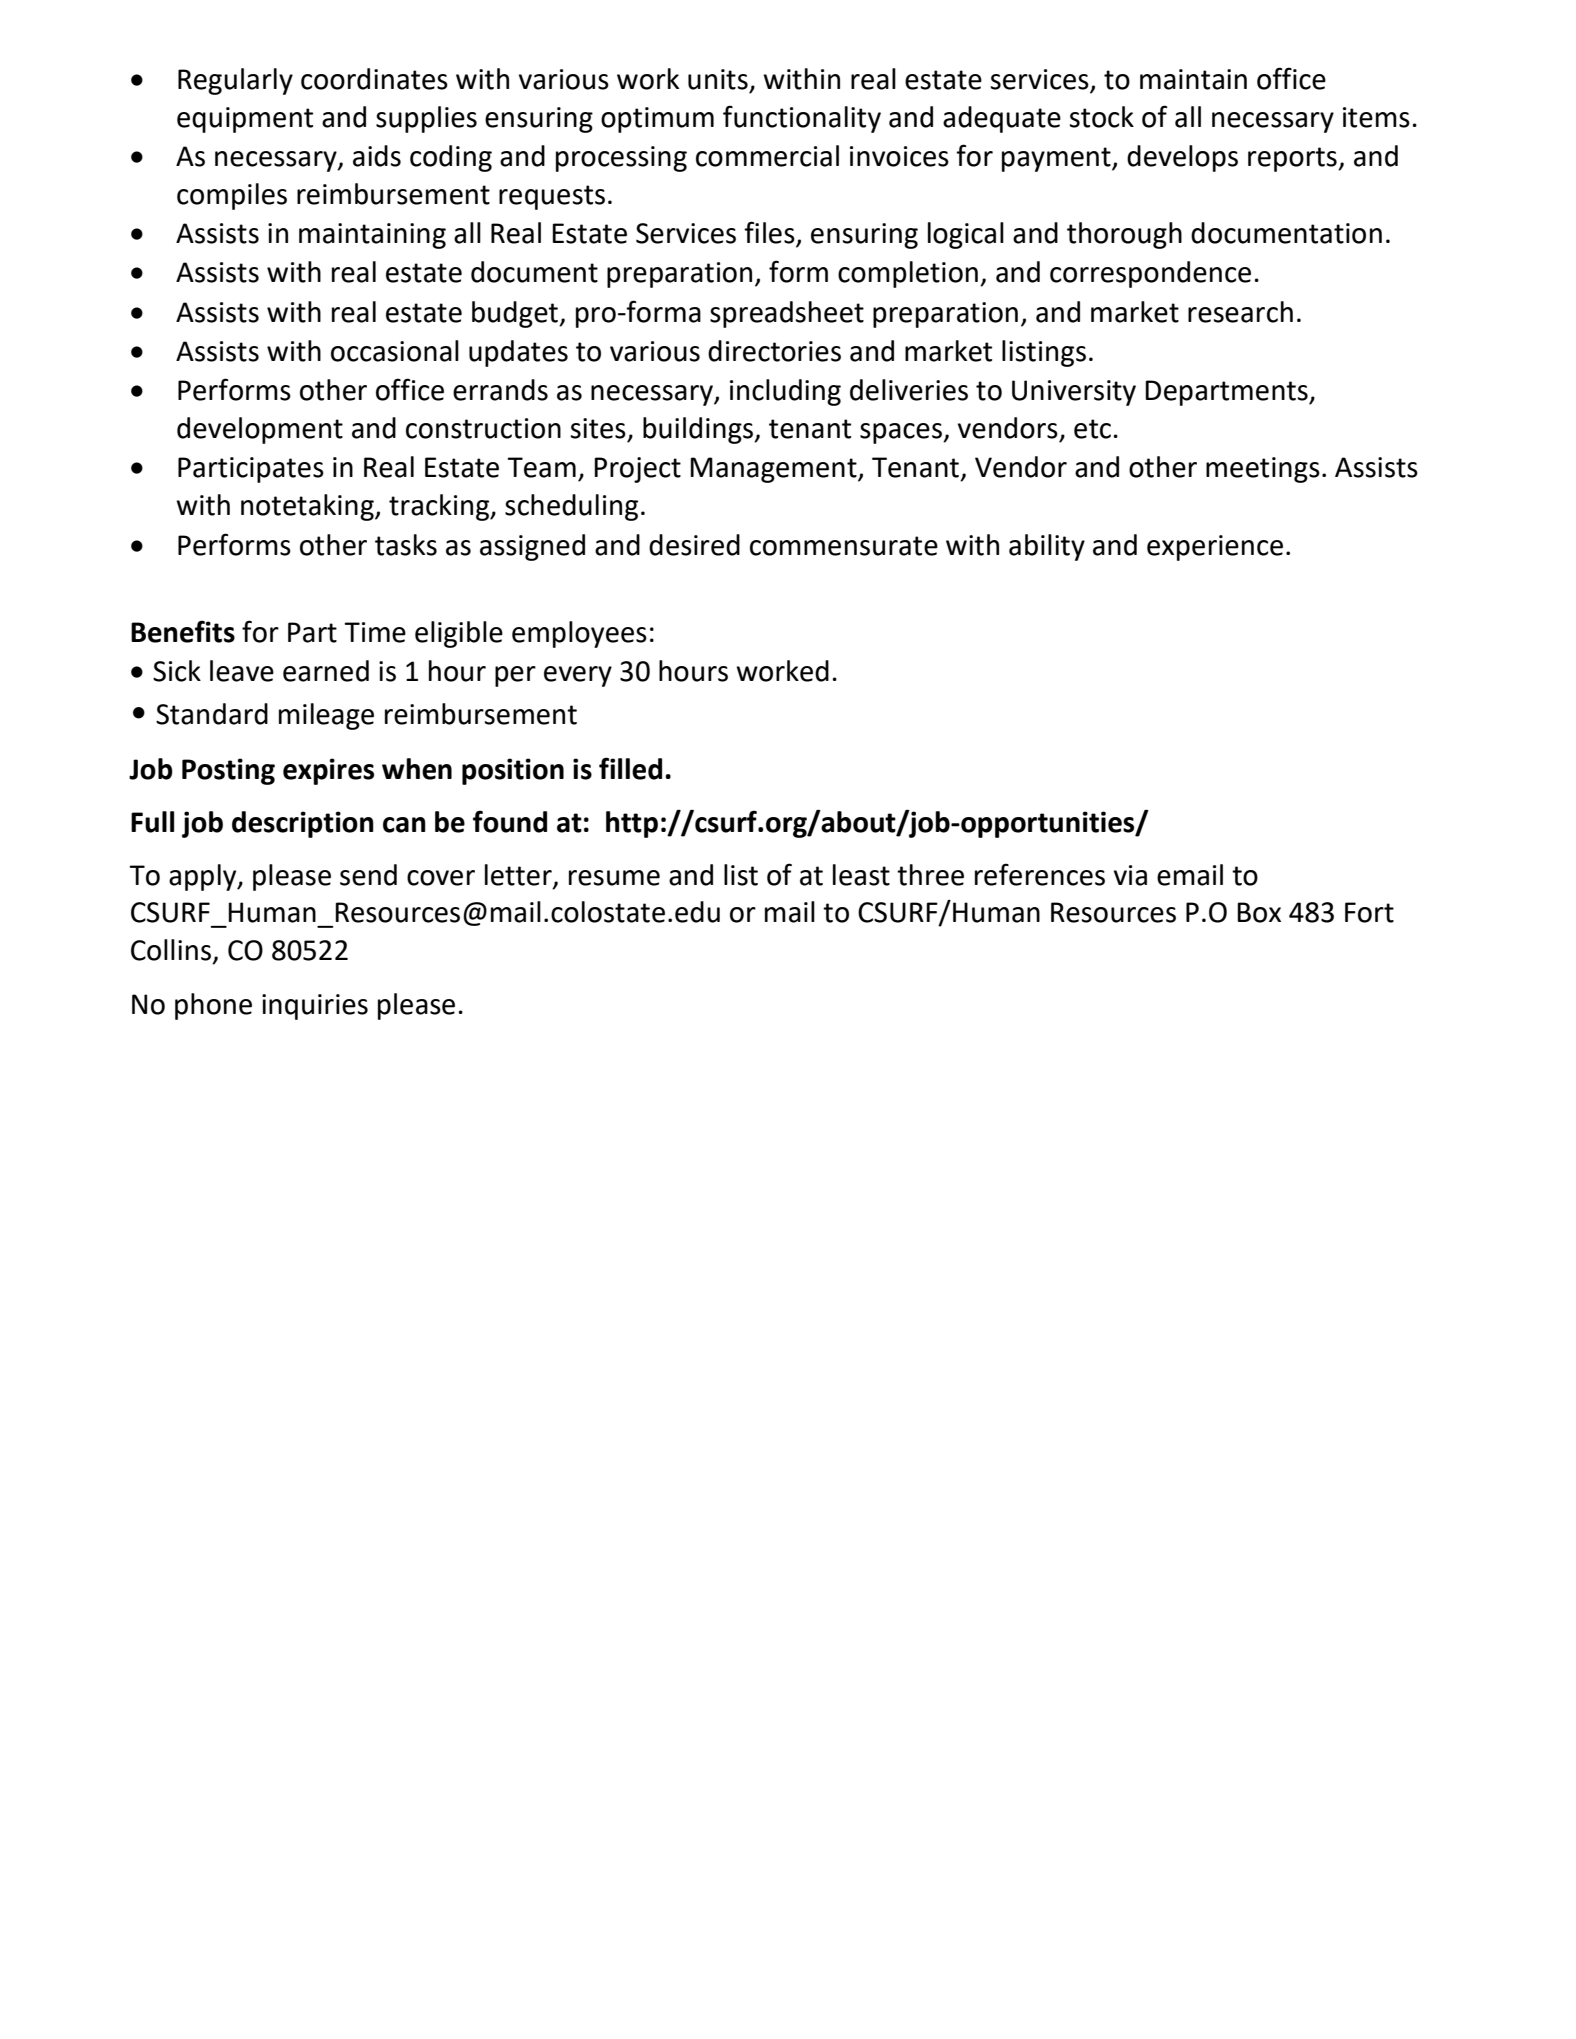 Image resolution: width=1576 pixels, height=2039 pixels. What do you see at coordinates (406, 545) in the screenshot?
I see `tasks` at bounding box center [406, 545].
